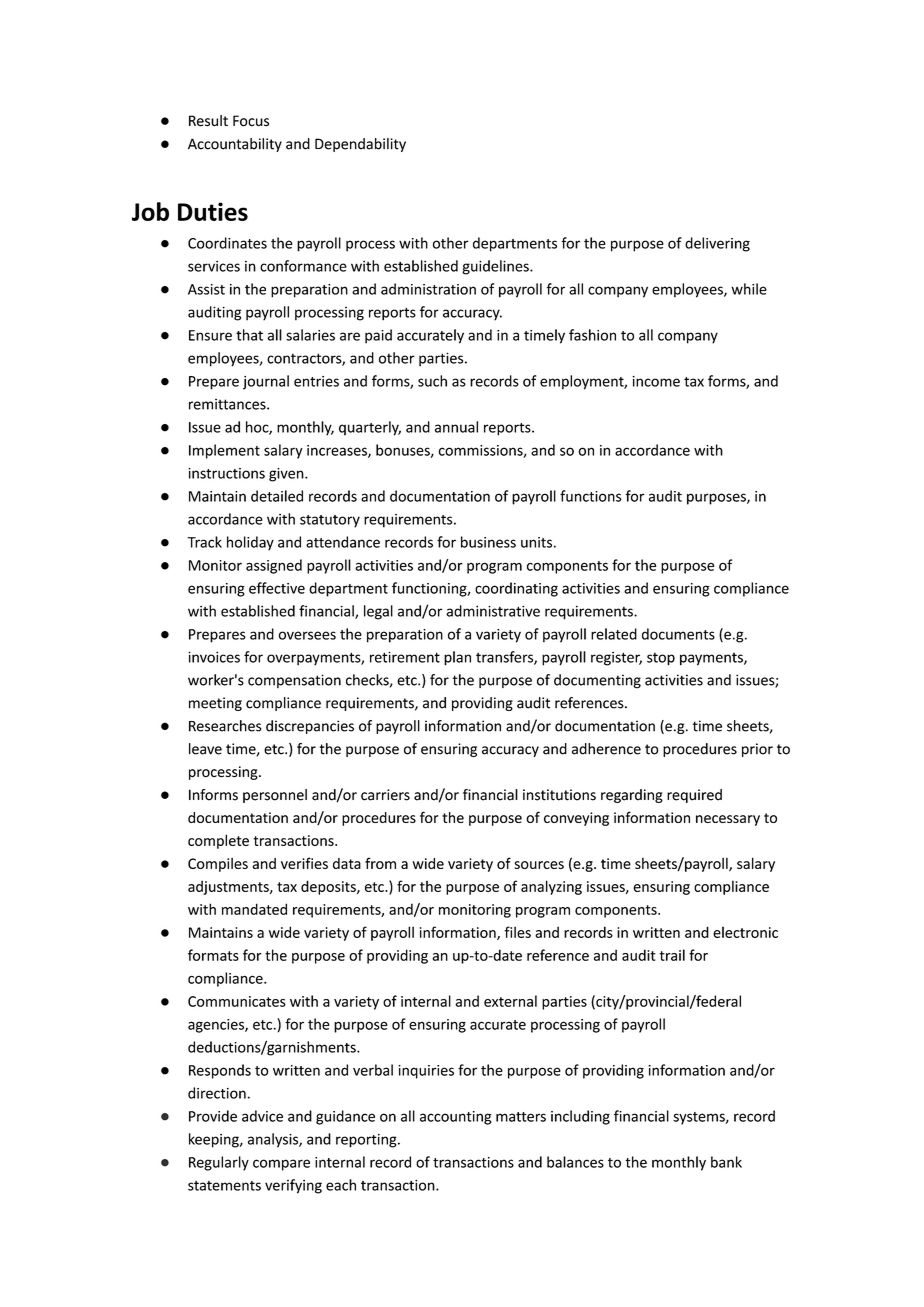  I want to click on instructions, so click(226, 473).
